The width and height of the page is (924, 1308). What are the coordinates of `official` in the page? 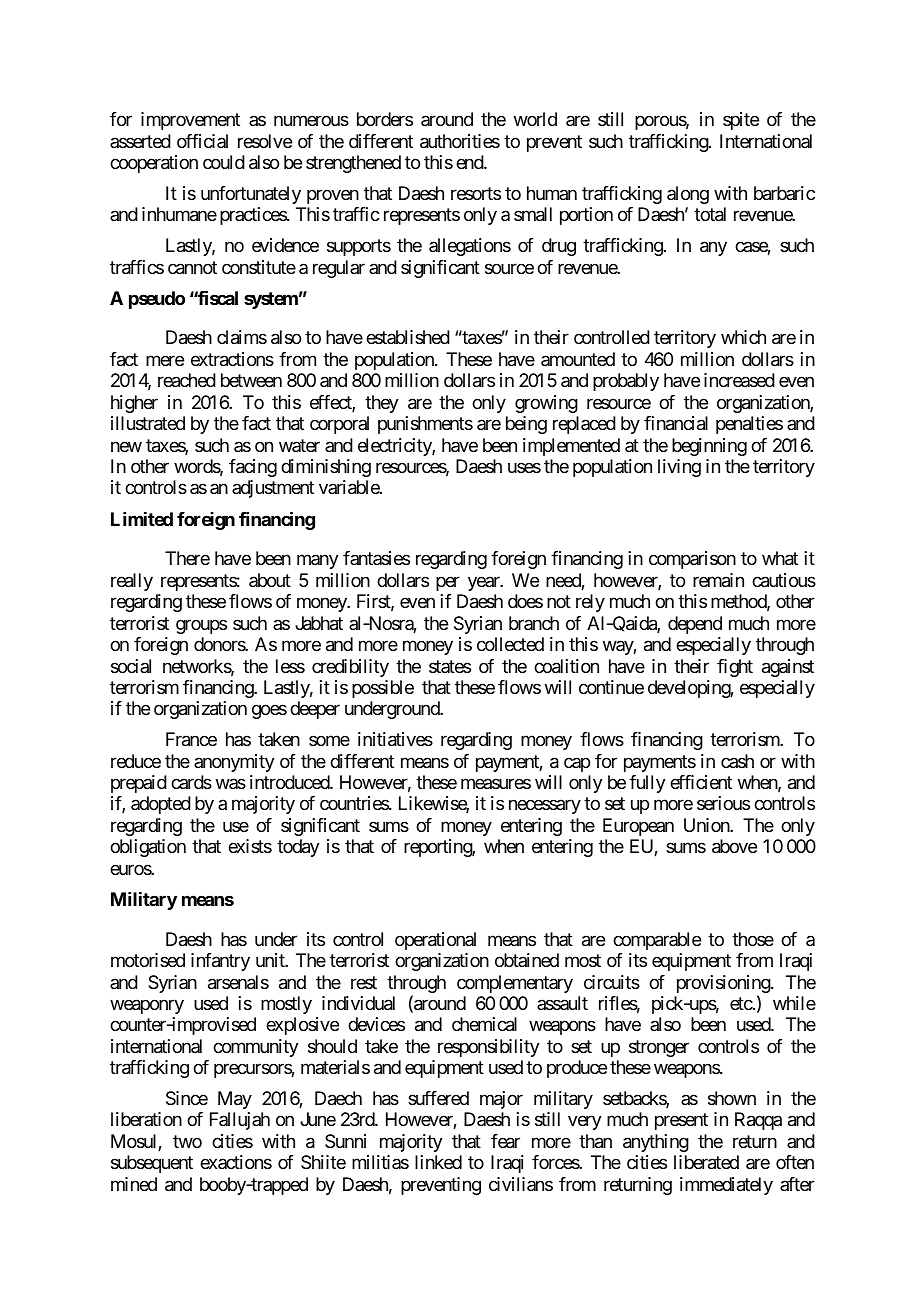 It's located at (202, 141).
